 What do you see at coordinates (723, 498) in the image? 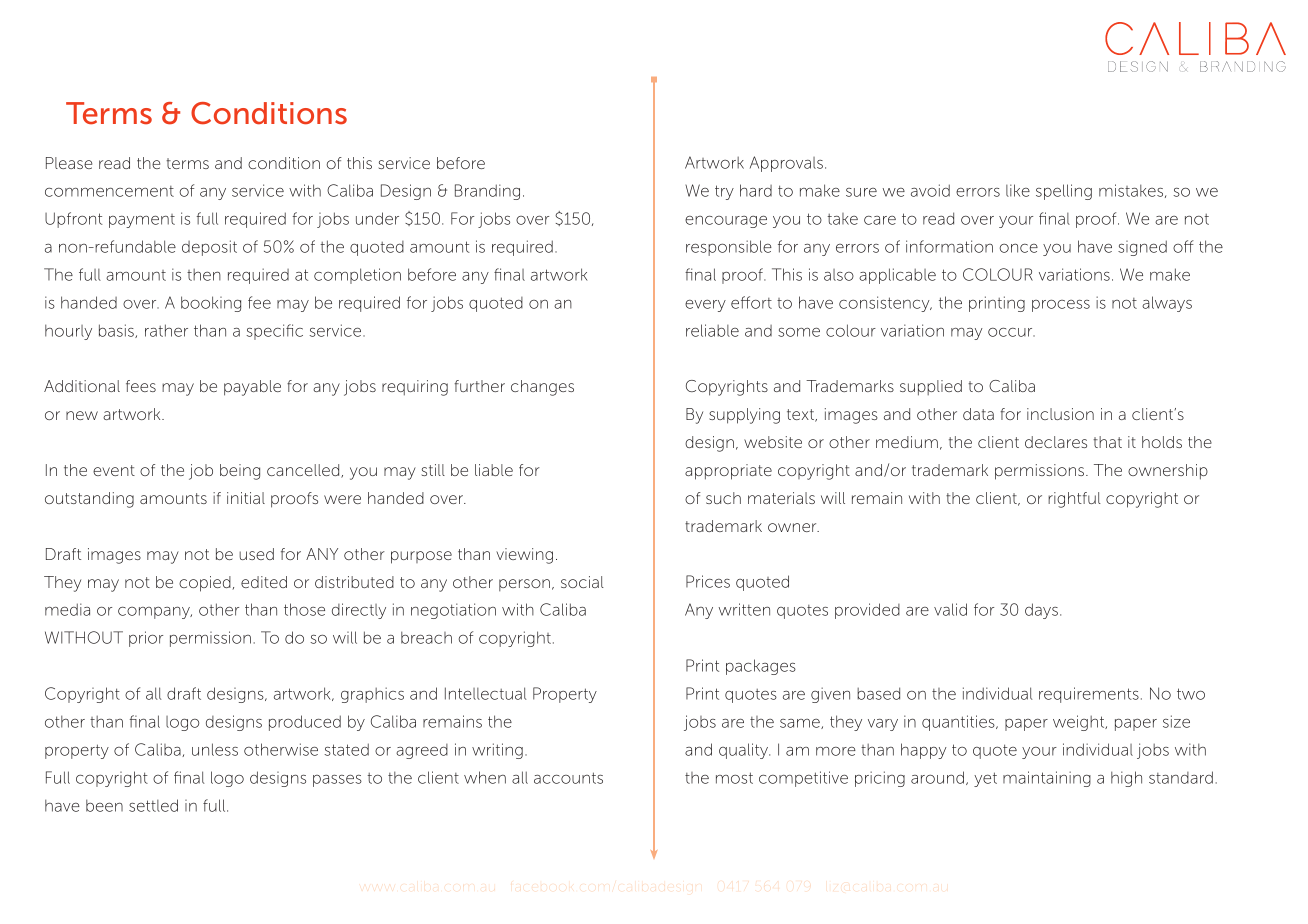
I see `such` at bounding box center [723, 498].
